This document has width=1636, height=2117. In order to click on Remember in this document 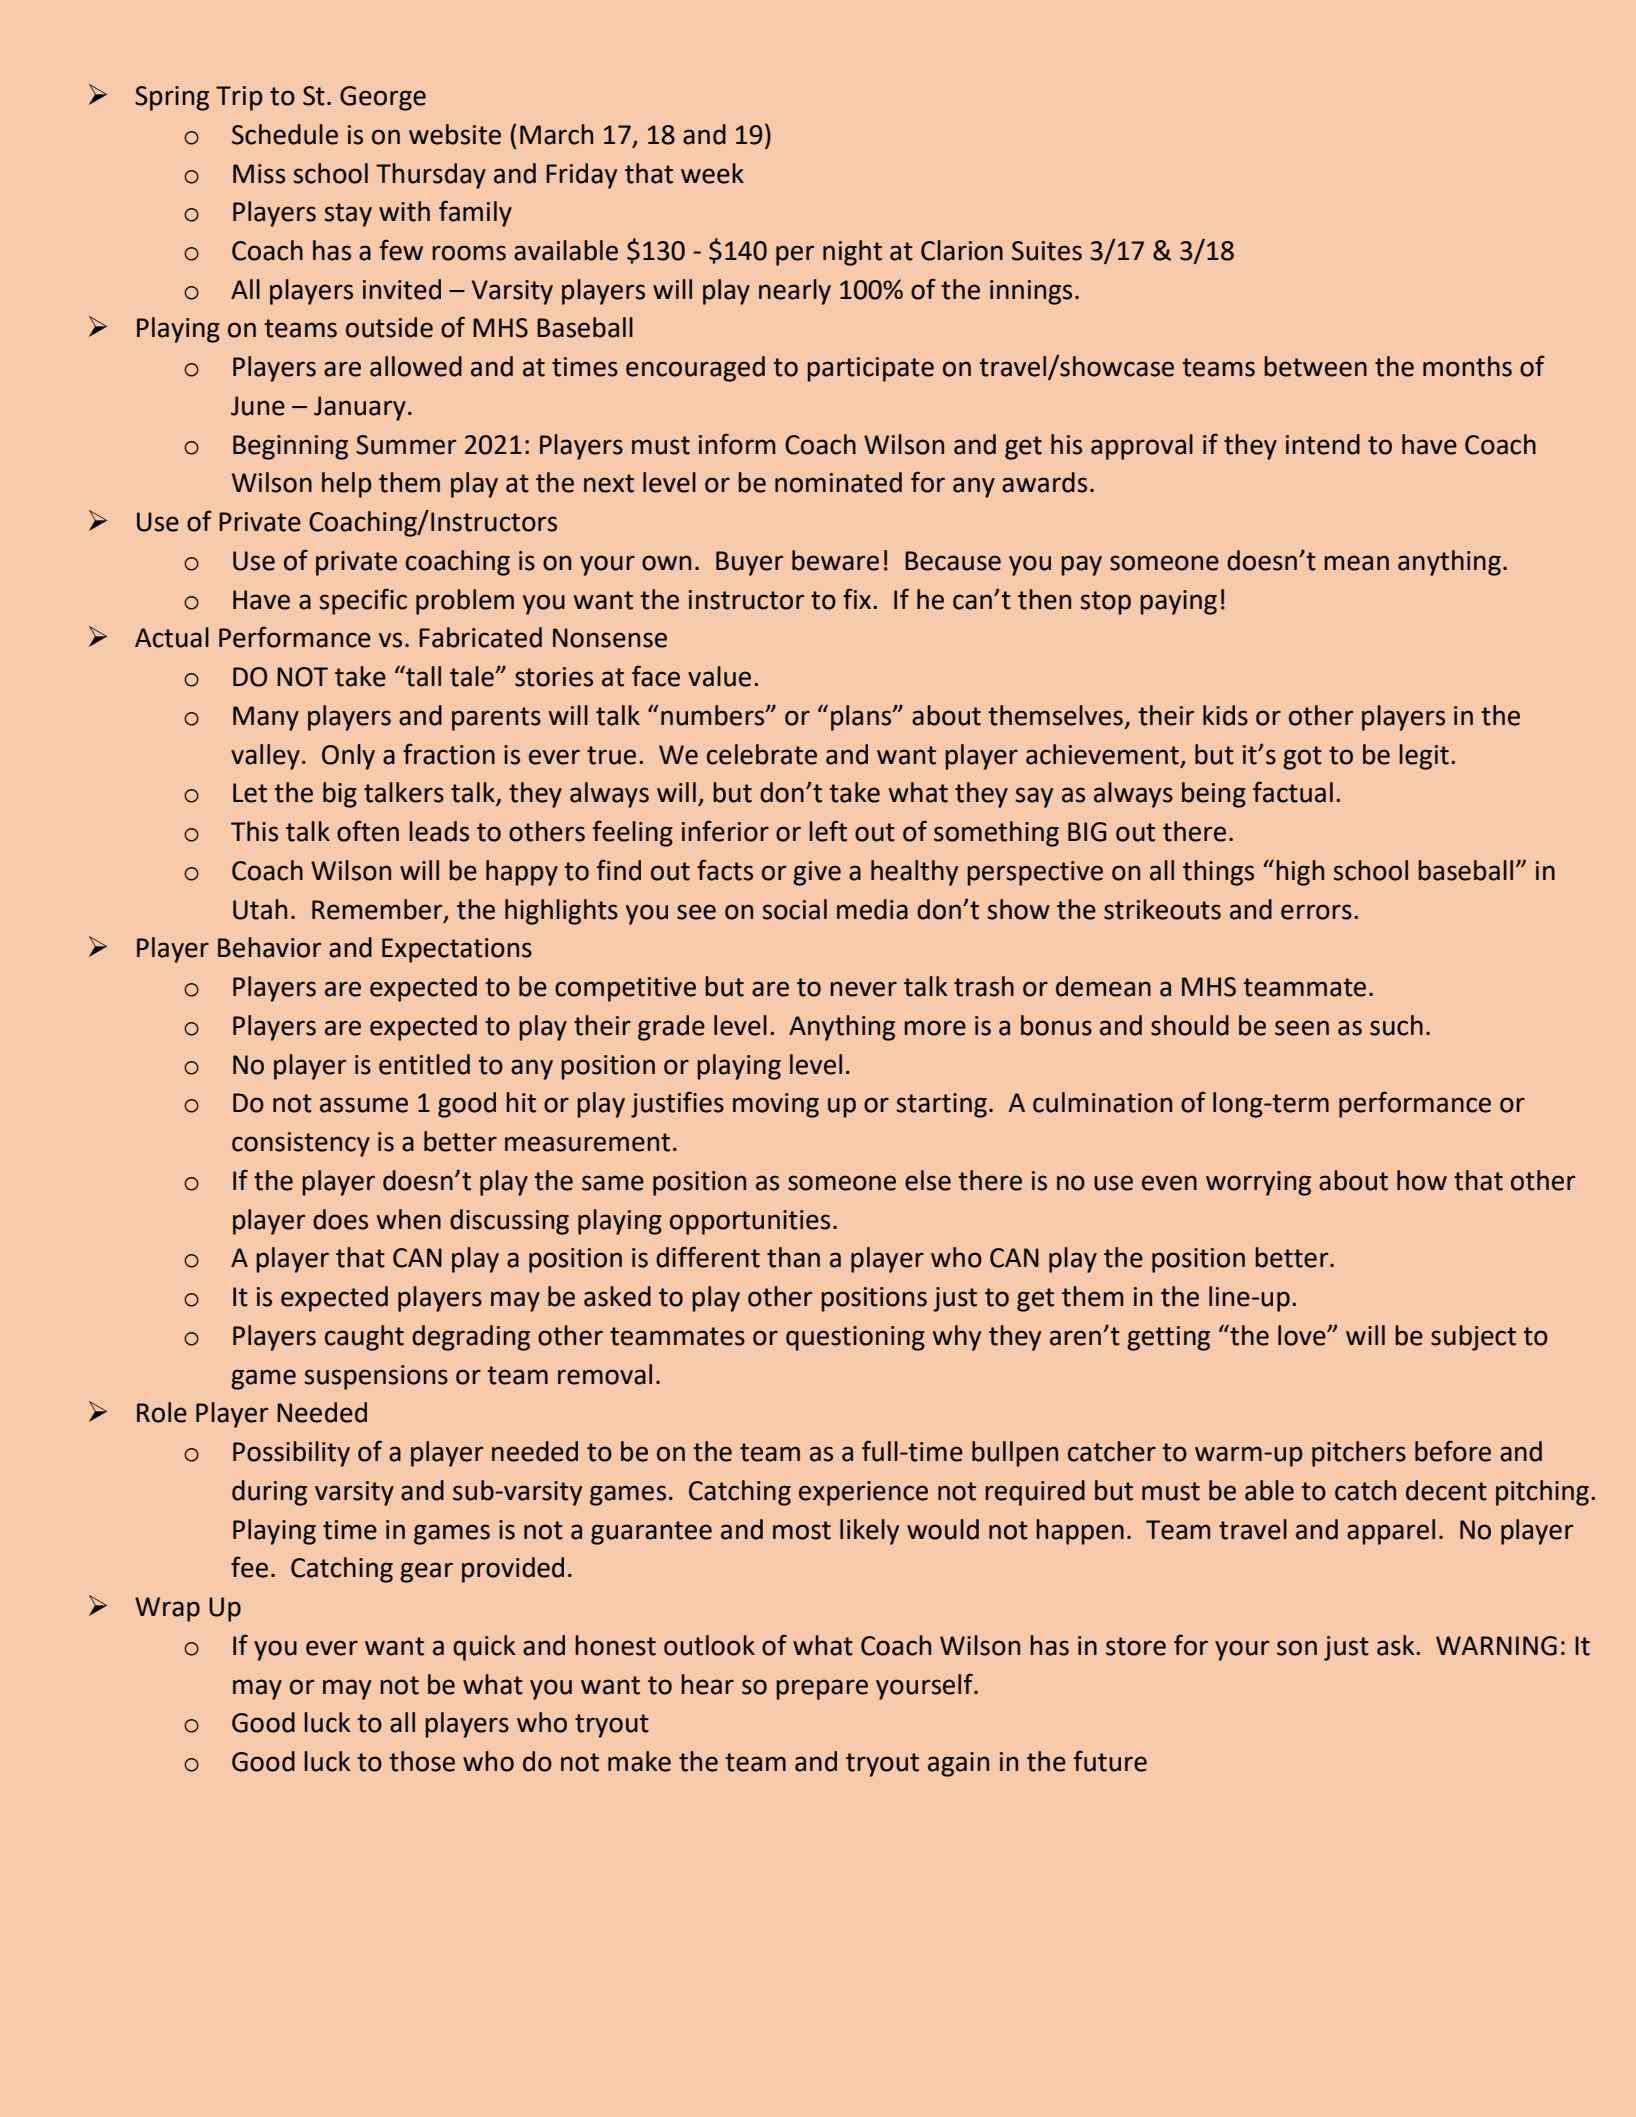, I will do `click(378, 910)`.
